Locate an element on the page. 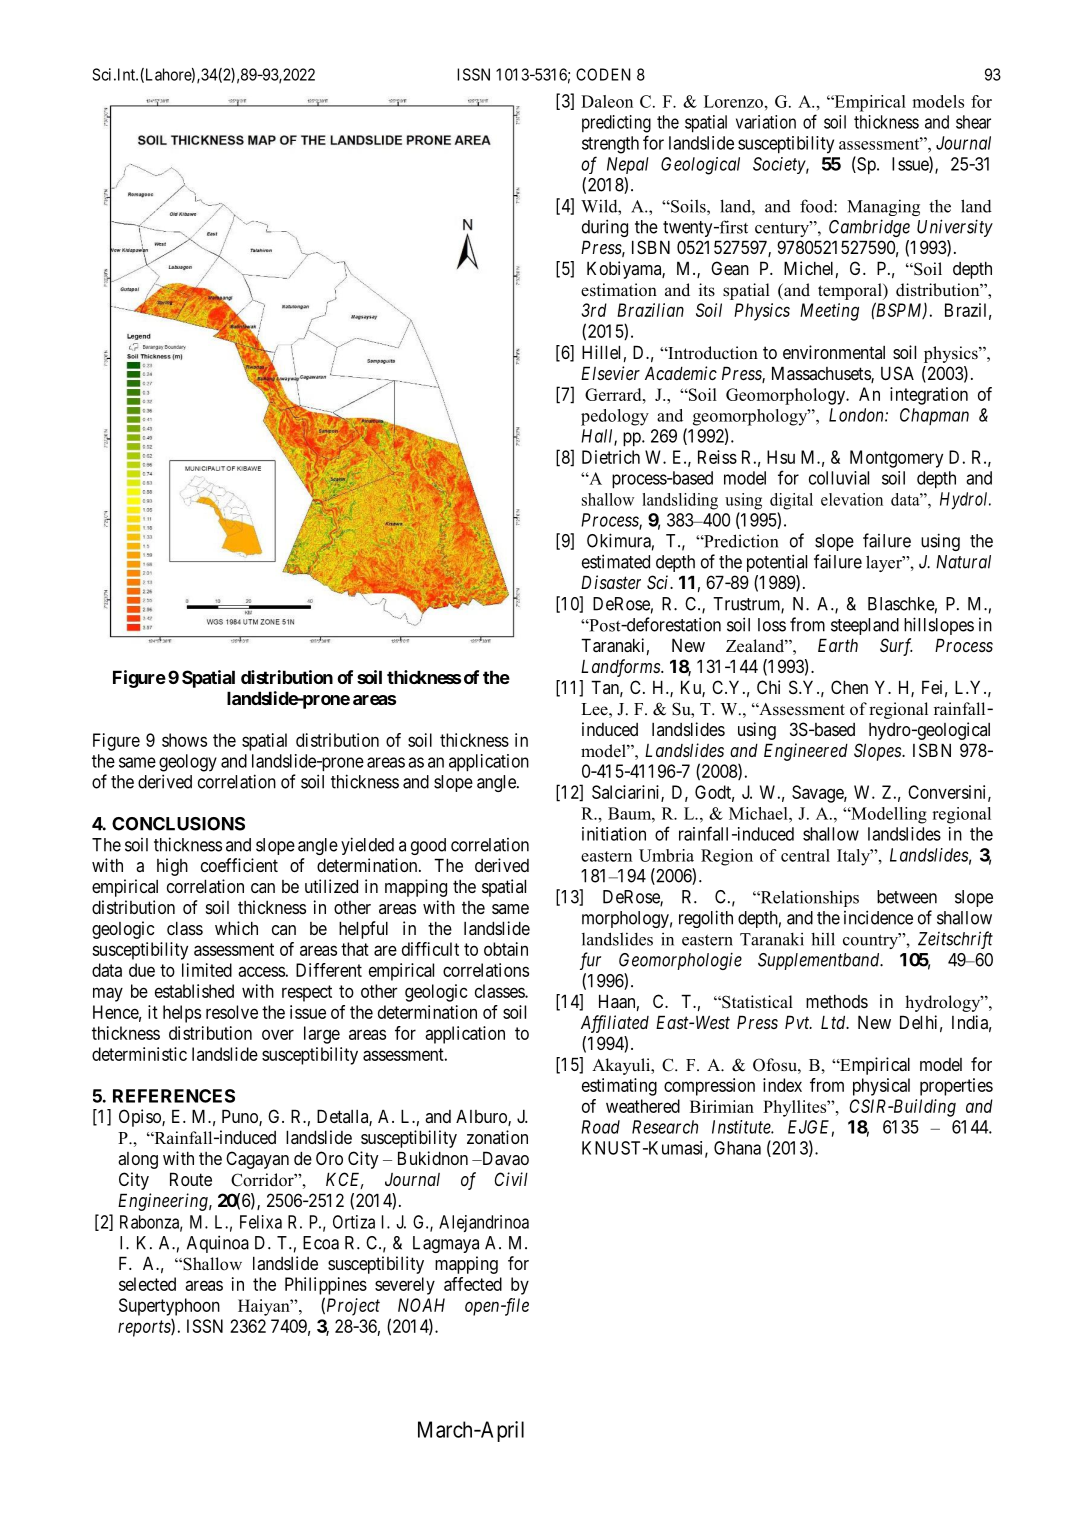 This page has width=1084, height=1533. Philippines is located at coordinates (326, 1286).
